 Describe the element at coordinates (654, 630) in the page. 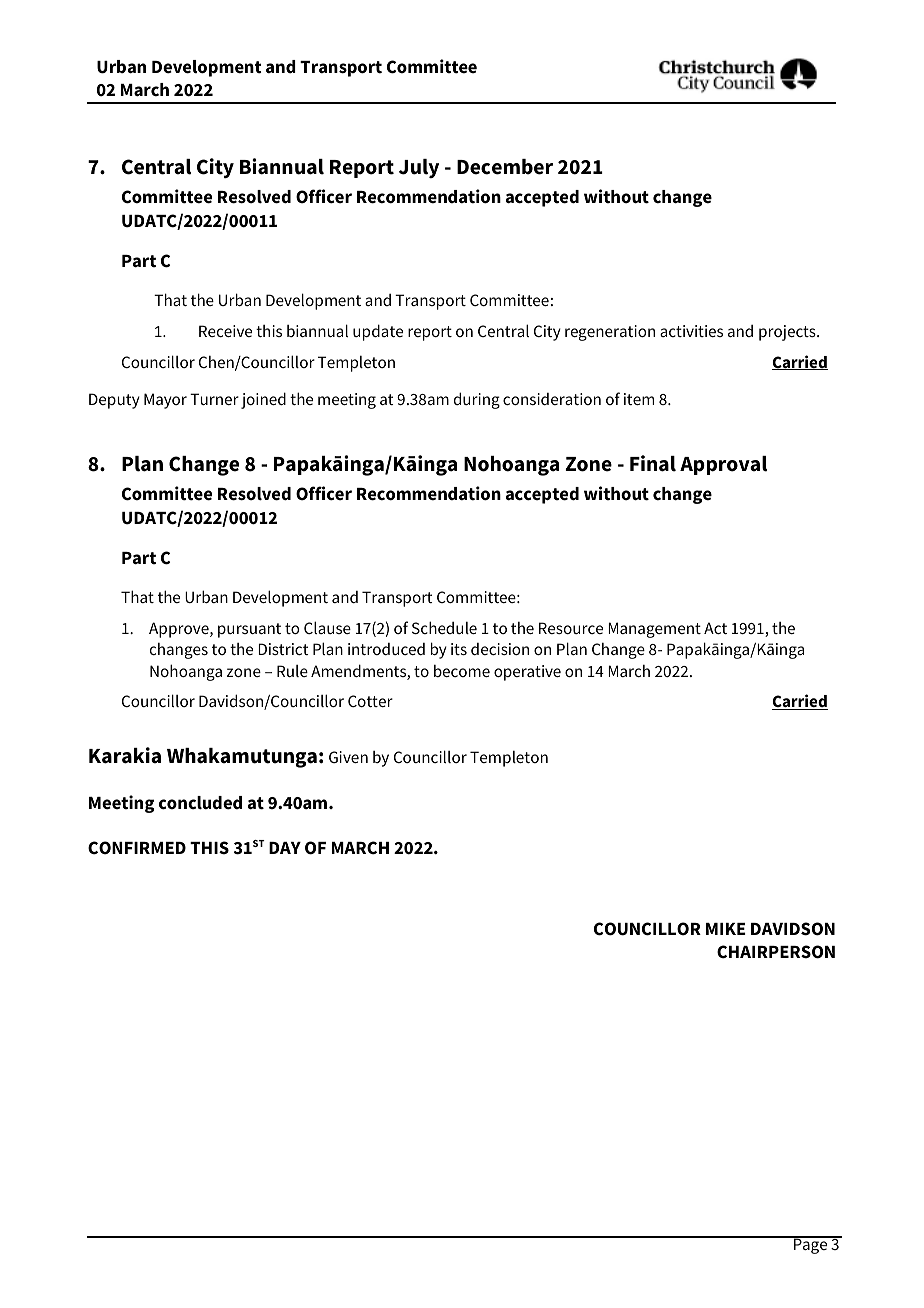

I see `Management` at that location.
